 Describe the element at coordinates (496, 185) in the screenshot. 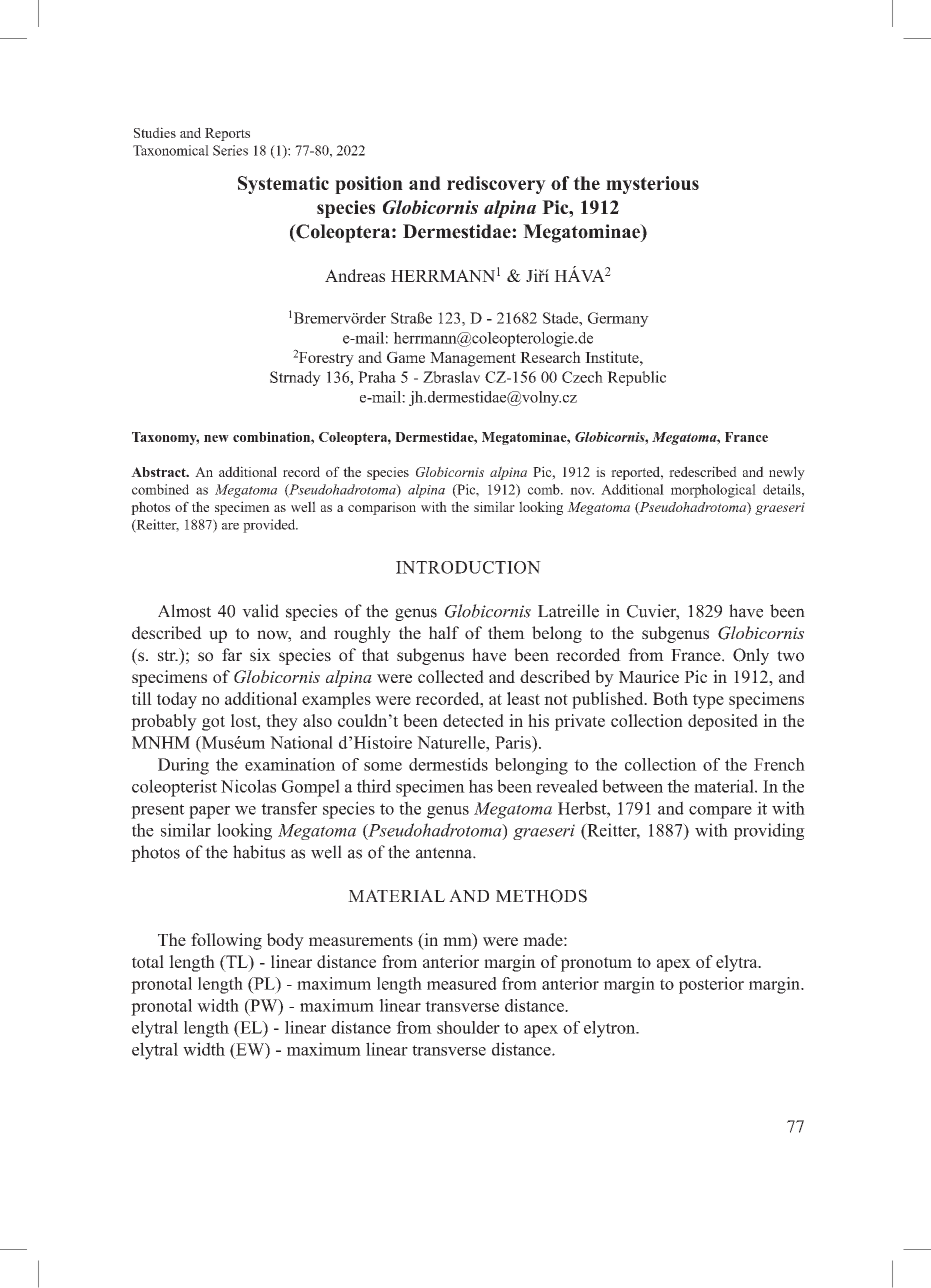

I see `rediscovery` at that location.
